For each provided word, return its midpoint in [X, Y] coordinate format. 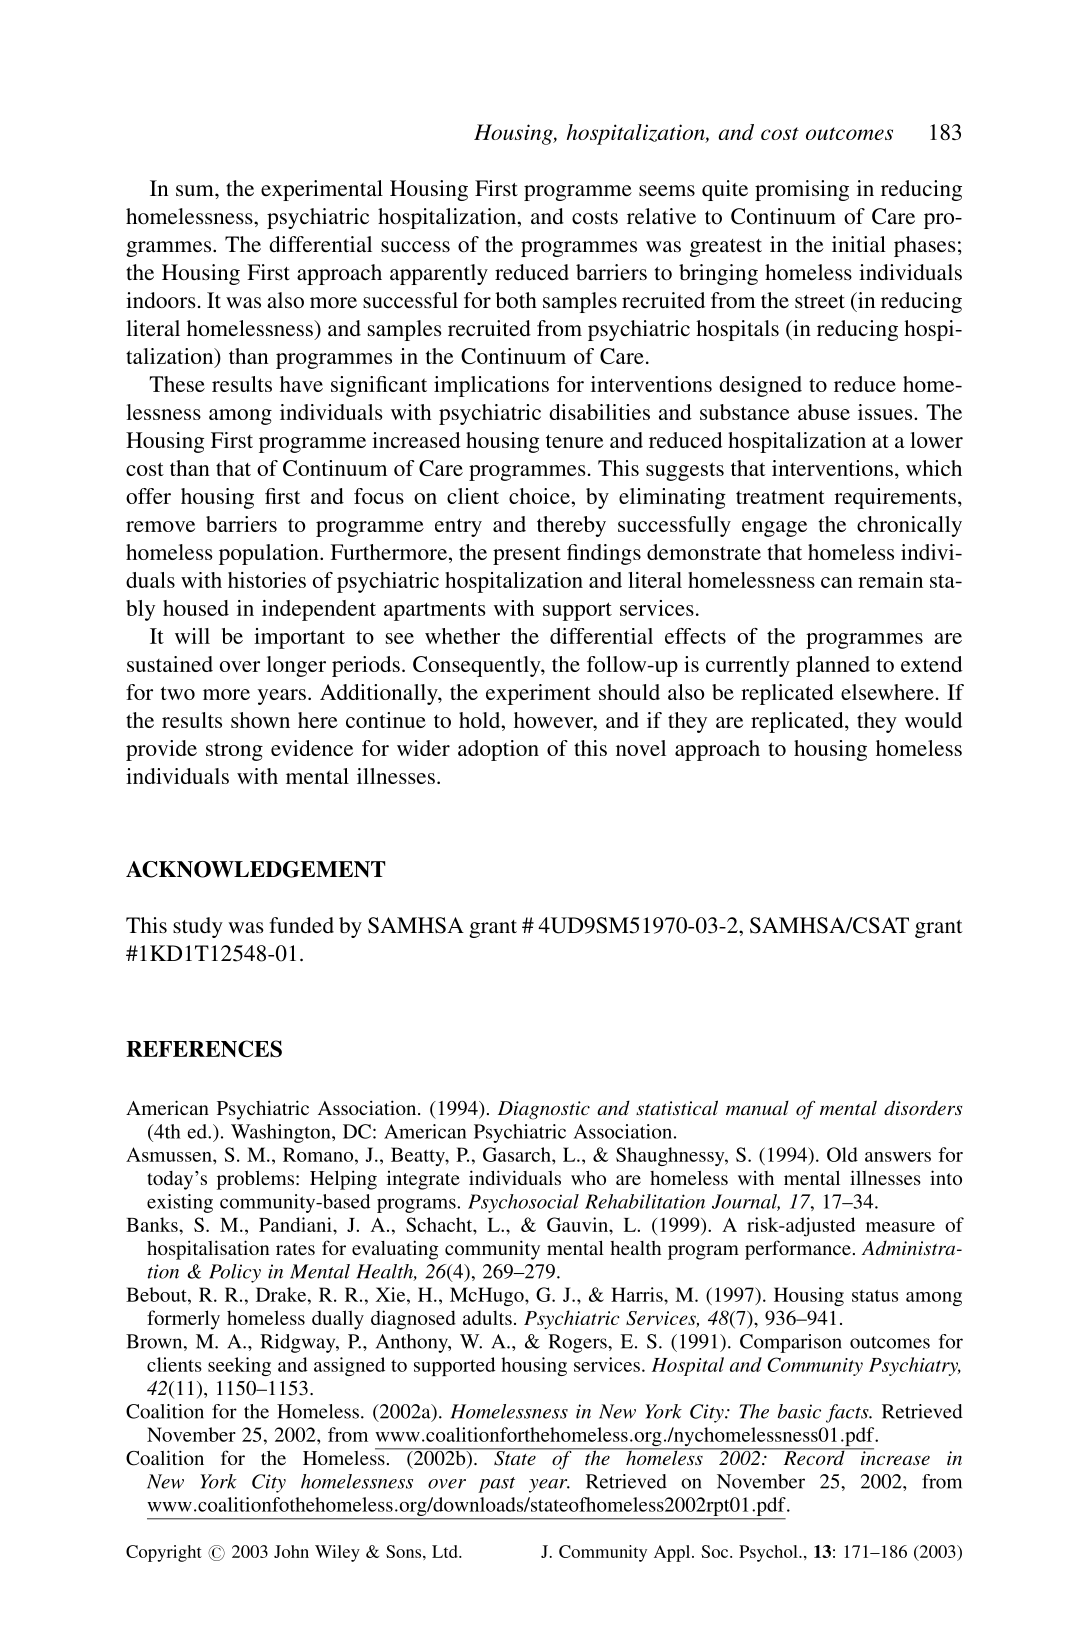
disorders [923, 1108]
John [291, 1551]
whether [462, 636]
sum [196, 190]
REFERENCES [204, 1048]
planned [833, 666]
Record [814, 1456]
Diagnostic [544, 1110]
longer [296, 666]
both [516, 300]
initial [859, 244]
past [496, 1485]
